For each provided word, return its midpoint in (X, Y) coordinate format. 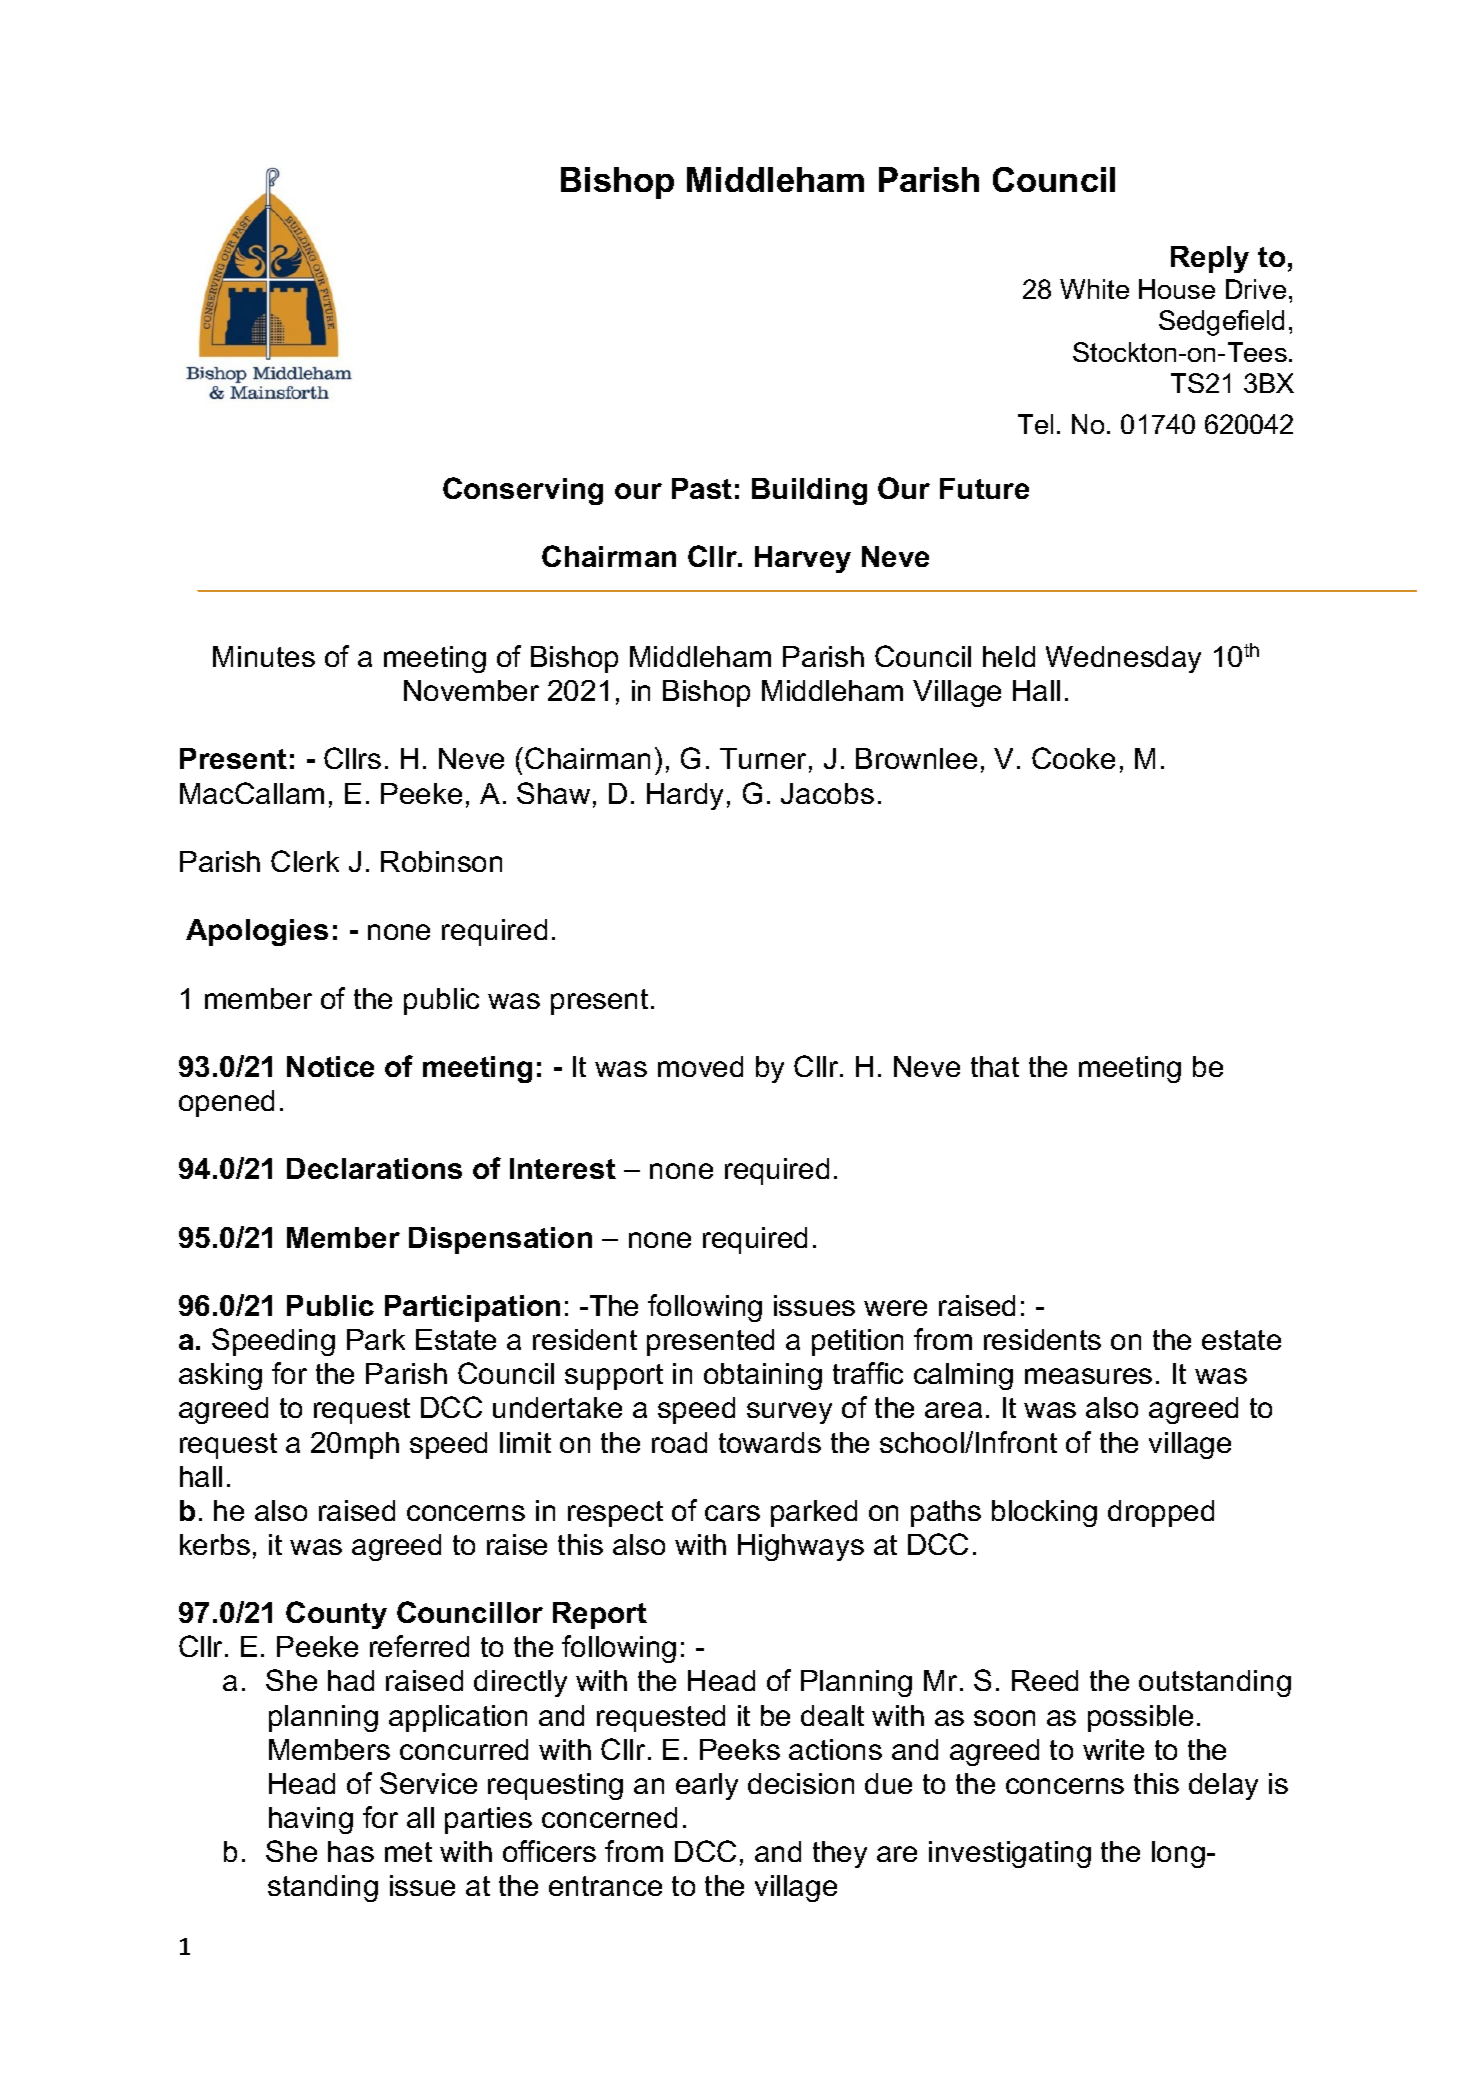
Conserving (523, 491)
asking (220, 1376)
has (351, 1851)
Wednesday (1123, 659)
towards (770, 1442)
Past (702, 488)
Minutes (264, 656)
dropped (1161, 1513)
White (1094, 289)
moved (700, 1066)
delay (1223, 1786)
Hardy (685, 796)
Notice (330, 1066)
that (995, 1066)
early (707, 1786)
